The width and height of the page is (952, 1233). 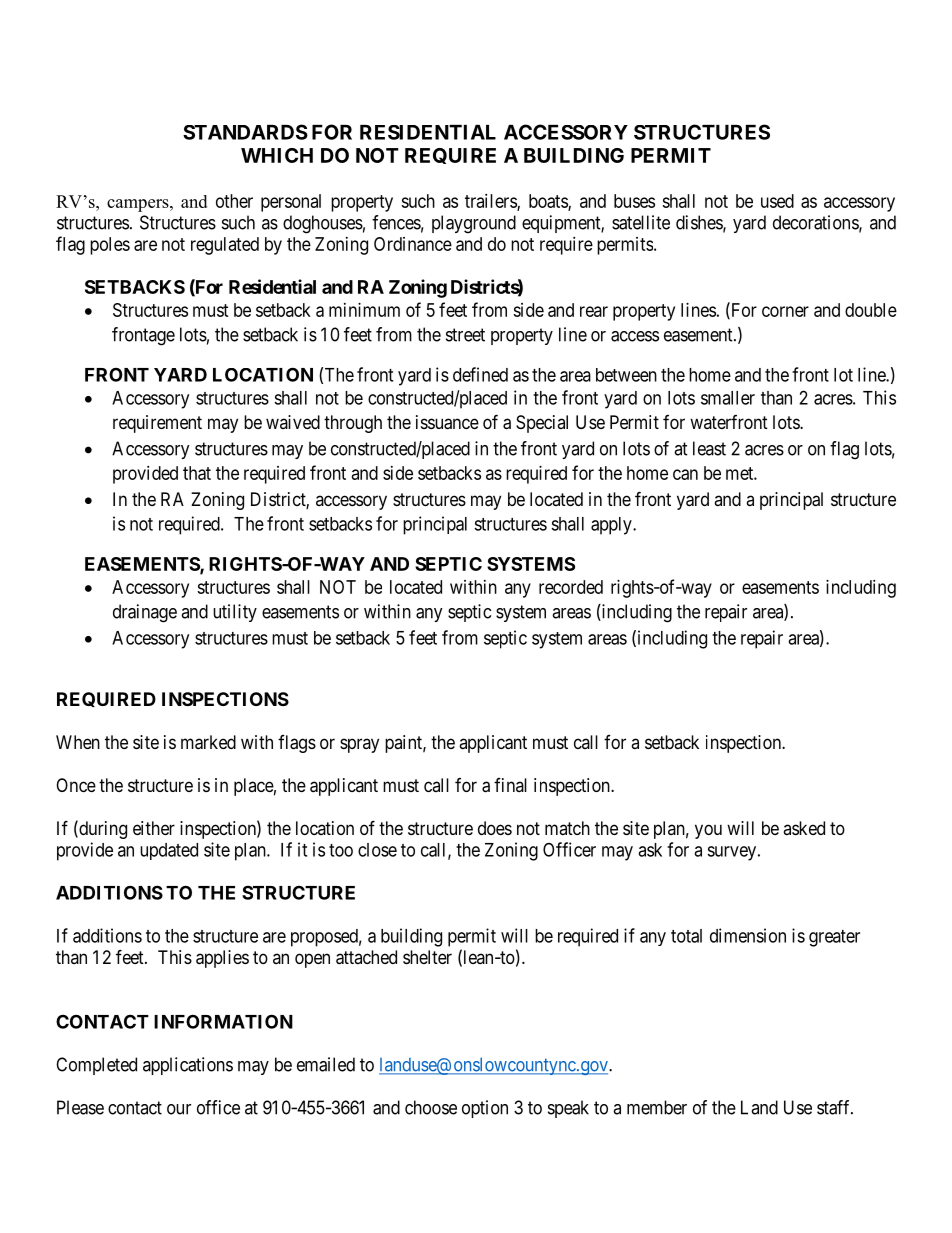 What do you see at coordinates (804, 828) in the page?
I see `asked` at bounding box center [804, 828].
